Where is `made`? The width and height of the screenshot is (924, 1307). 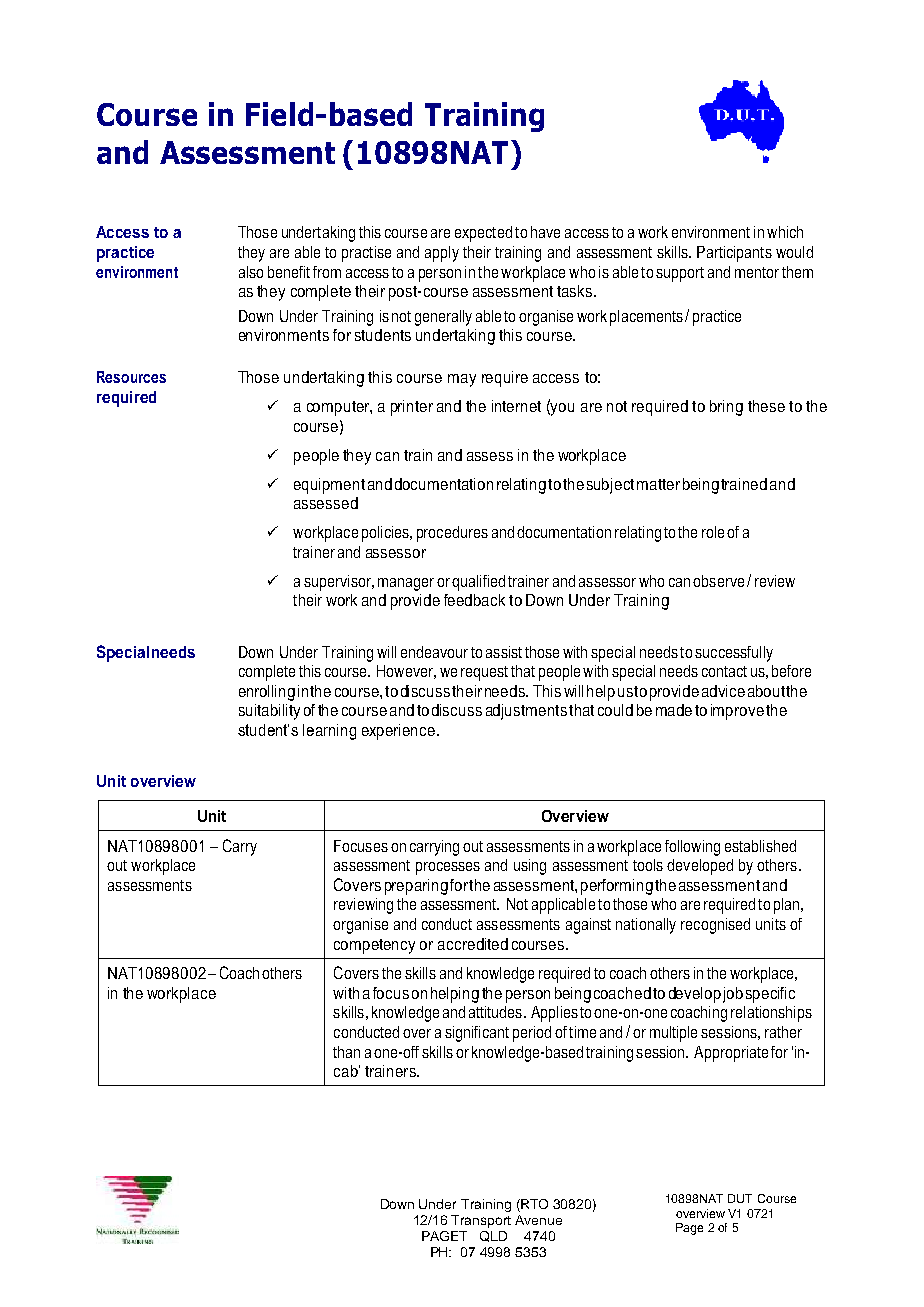
made is located at coordinates (674, 710).
